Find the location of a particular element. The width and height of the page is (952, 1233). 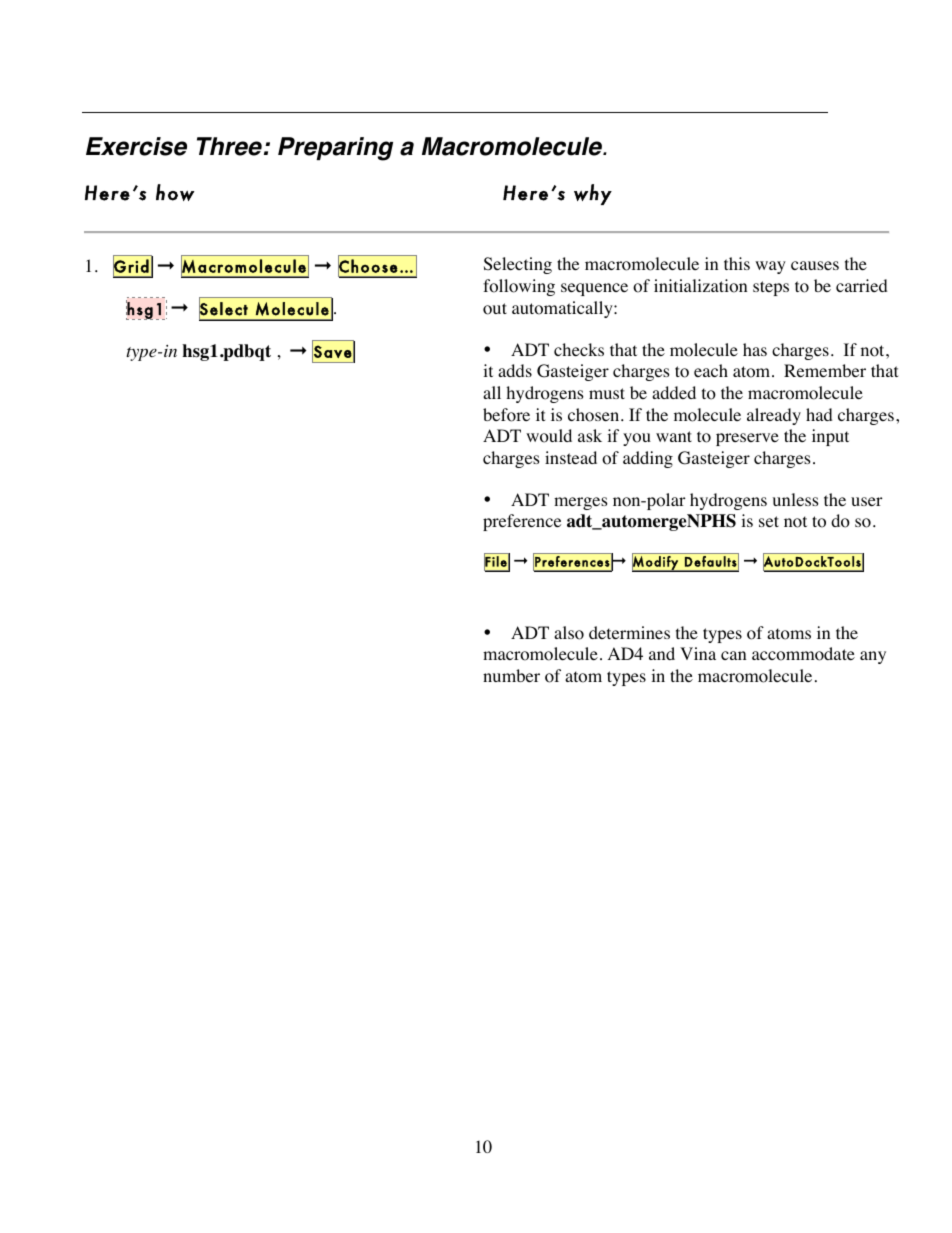

also is located at coordinates (569, 633).
